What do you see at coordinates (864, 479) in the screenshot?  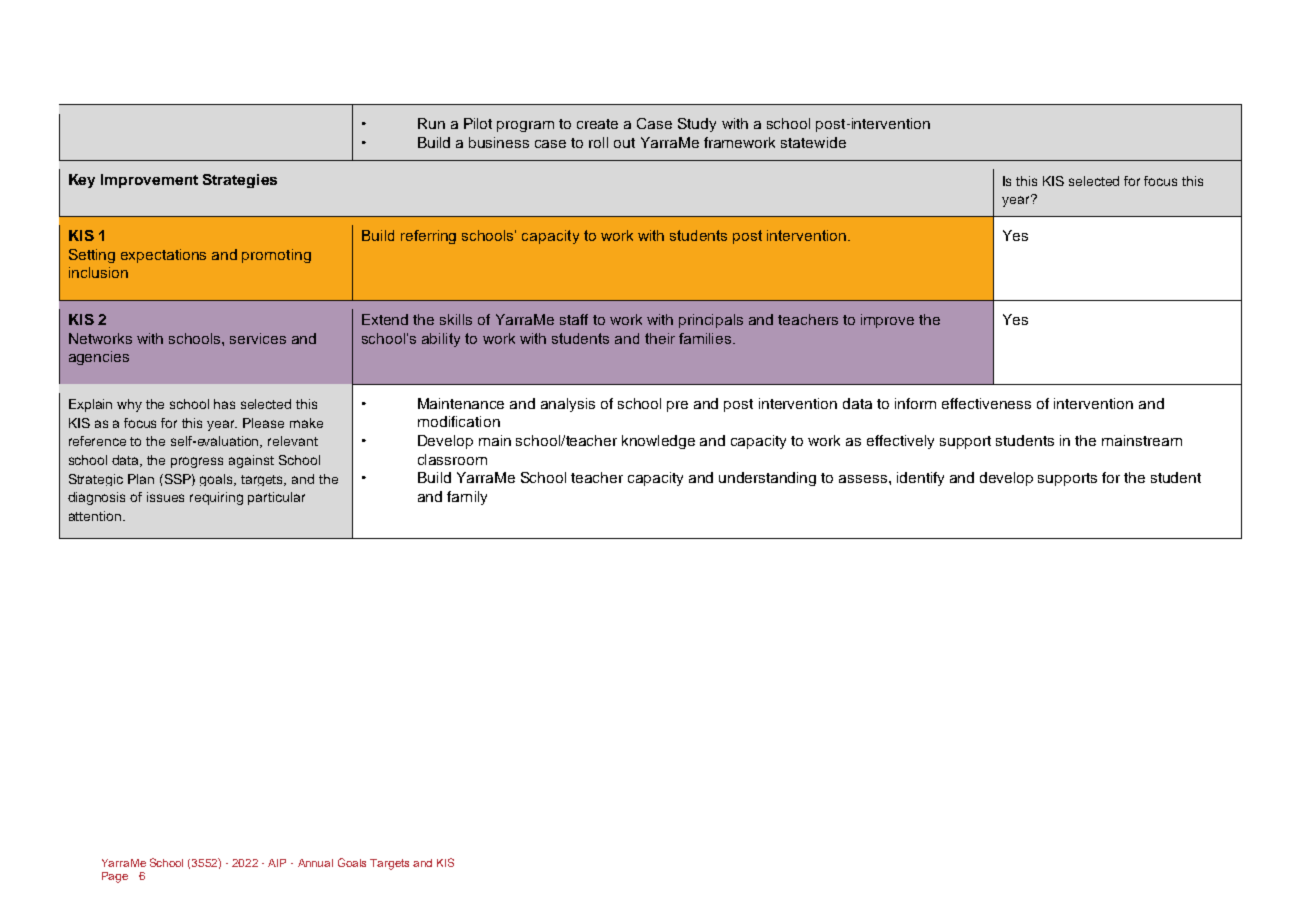 I see `assess` at bounding box center [864, 479].
